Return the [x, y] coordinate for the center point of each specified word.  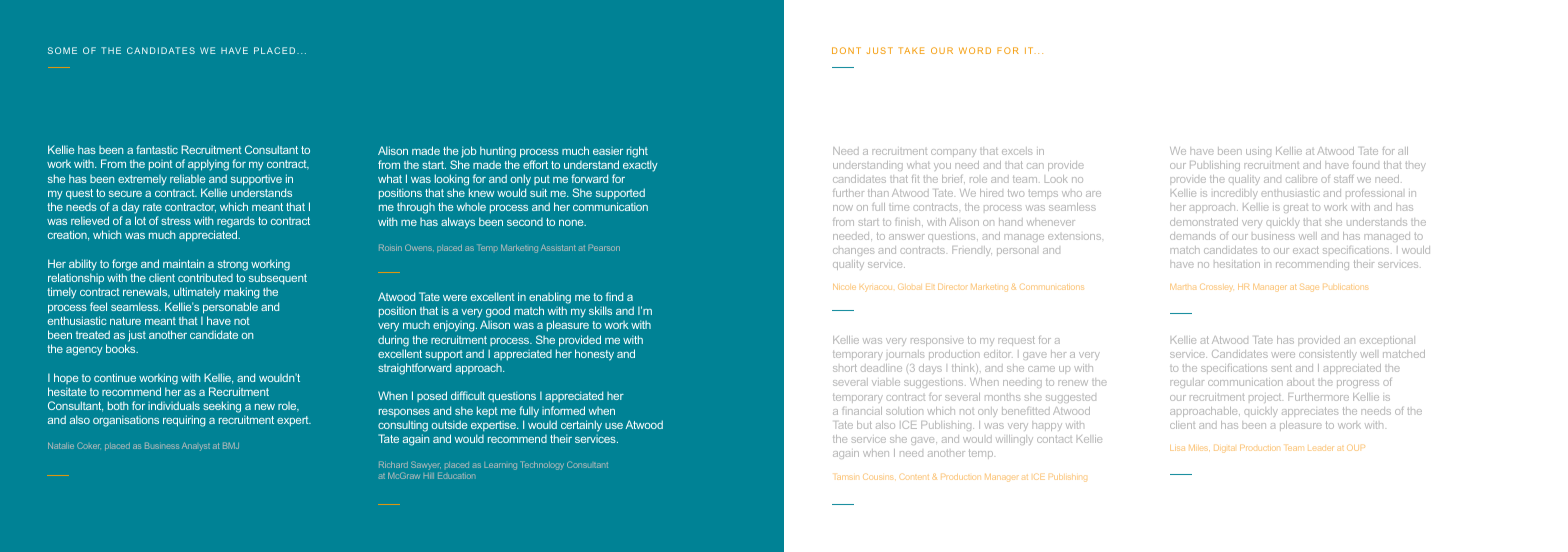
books [122, 348]
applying [208, 165]
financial [862, 411]
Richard [393, 464]
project [1265, 398]
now [843, 208]
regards [236, 223]
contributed [205, 277]
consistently [1328, 355]
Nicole [844, 287]
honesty [594, 355]
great [1296, 209]
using [1258, 153]
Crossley [1216, 287]
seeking [222, 407]
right [637, 152]
